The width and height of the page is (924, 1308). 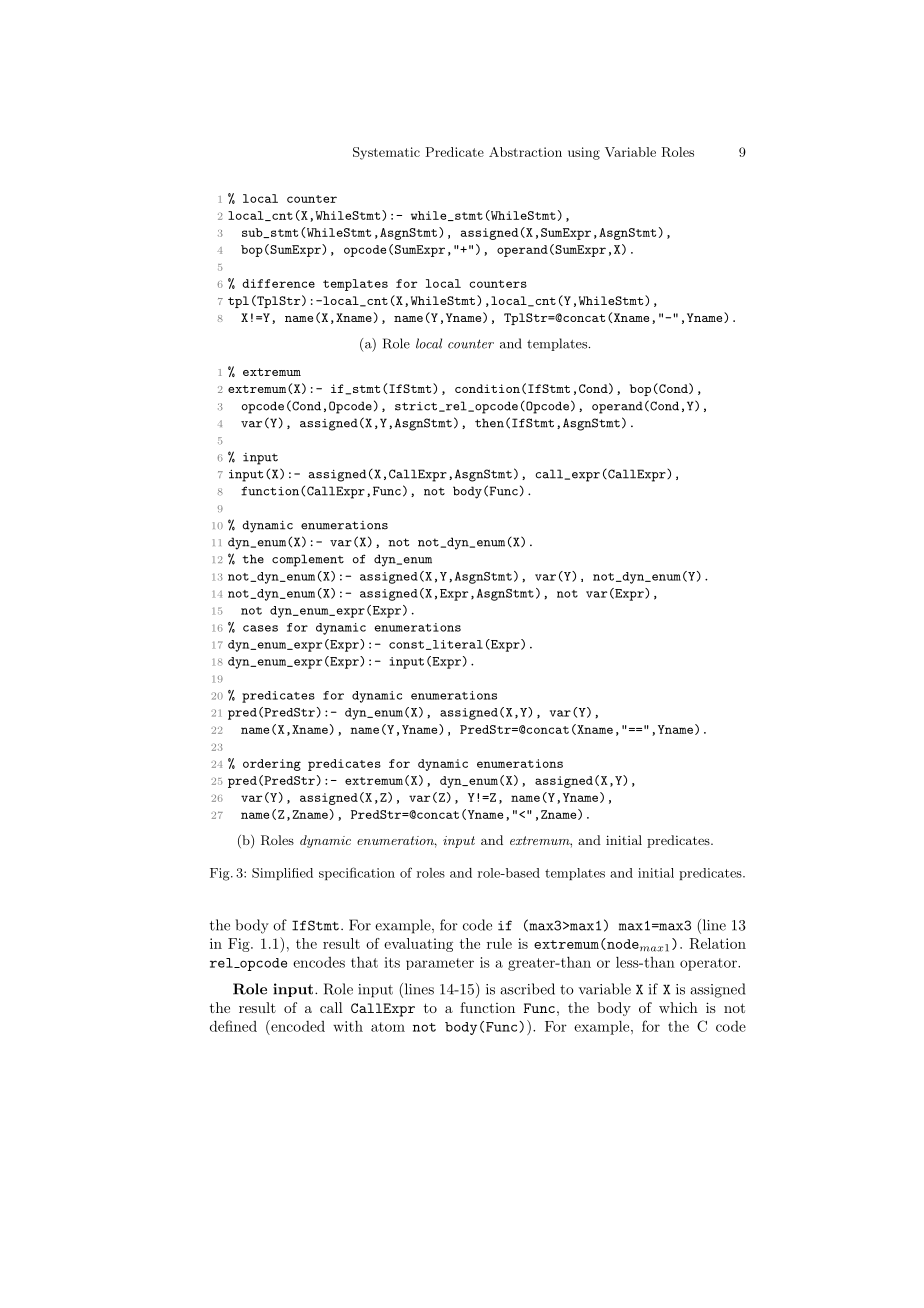 What do you see at coordinates (386, 153) in the page?
I see `Systematic` at bounding box center [386, 153].
